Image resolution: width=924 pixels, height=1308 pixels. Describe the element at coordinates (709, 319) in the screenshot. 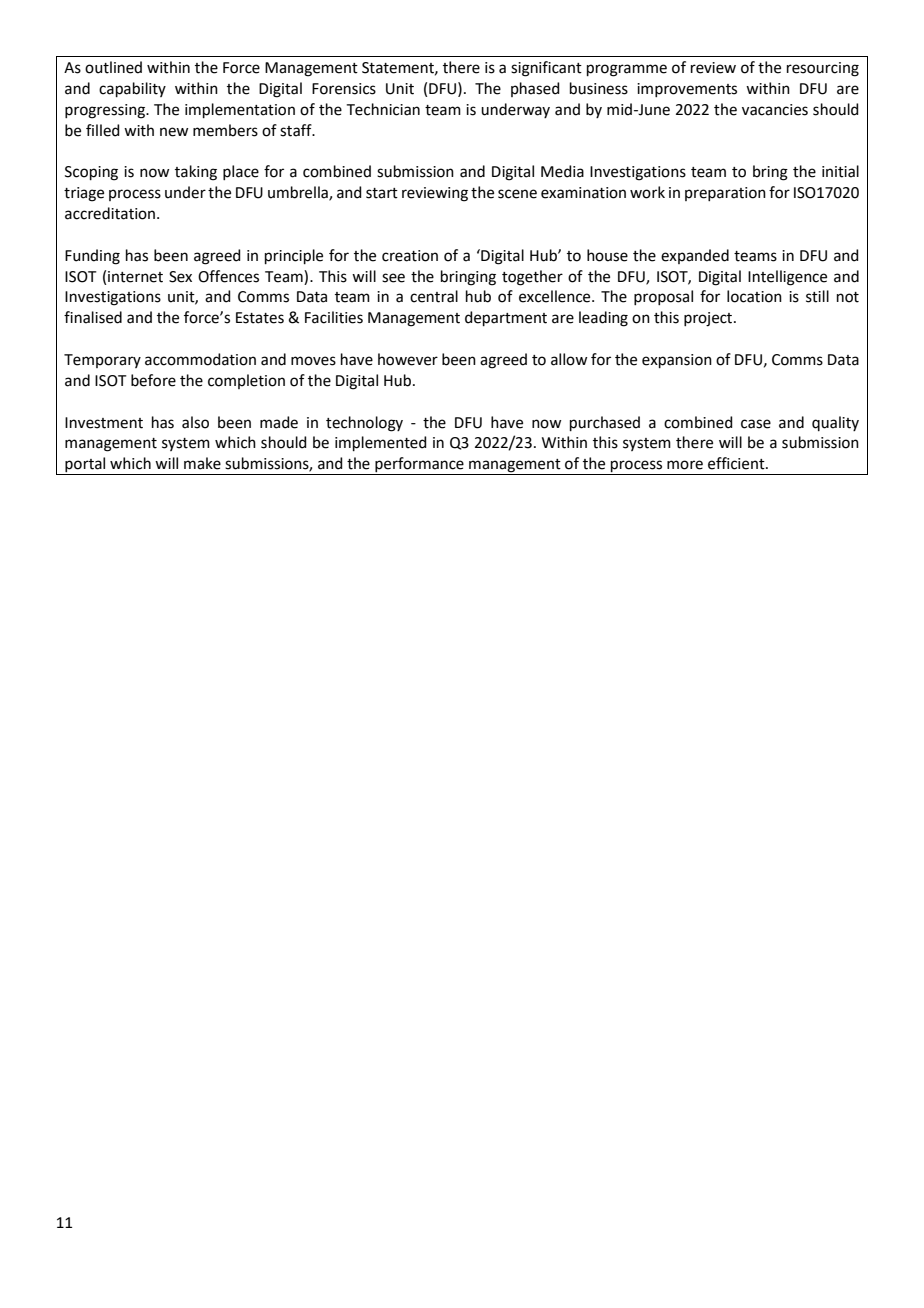

I see `project` at that location.
